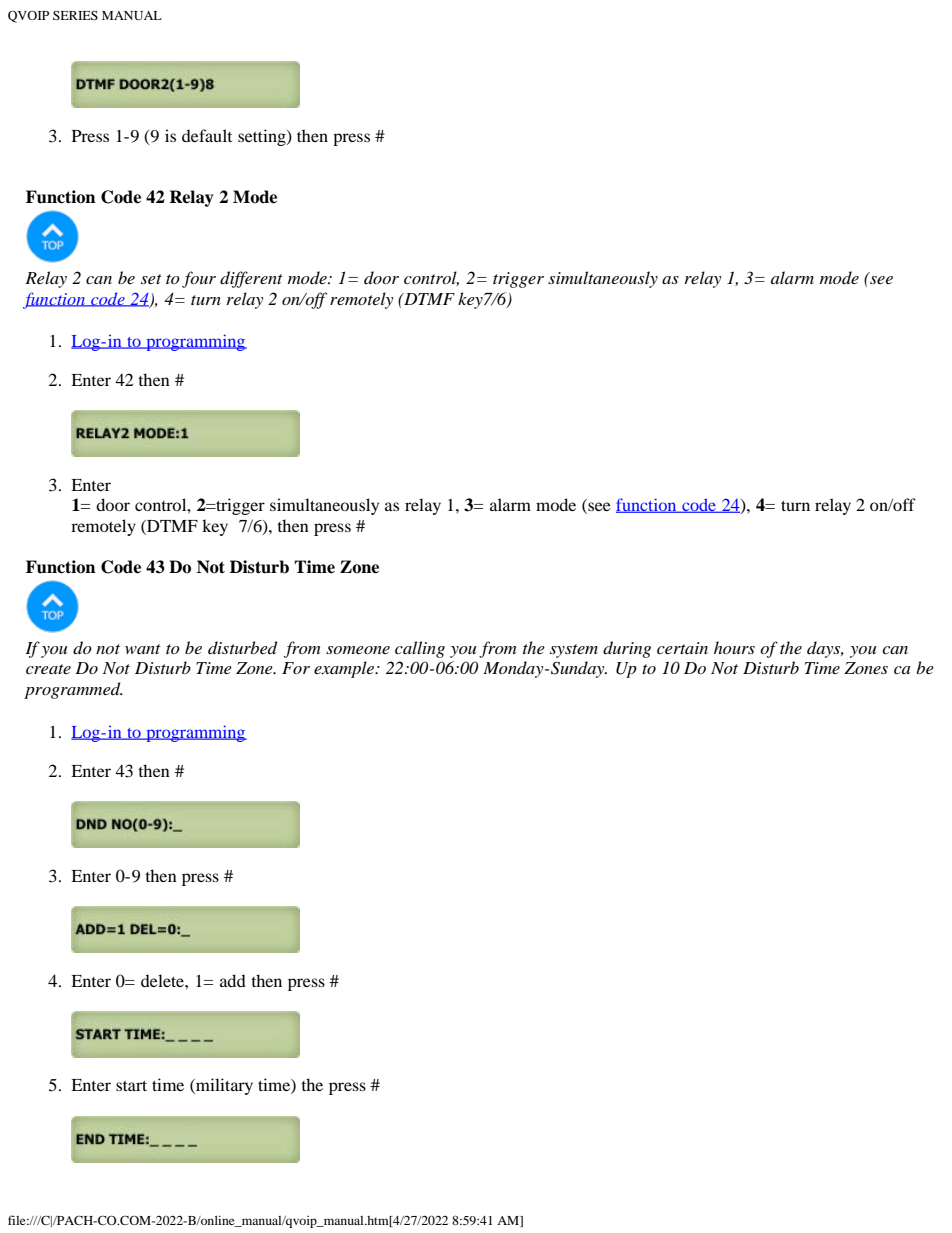  I want to click on start, so click(131, 1086).
